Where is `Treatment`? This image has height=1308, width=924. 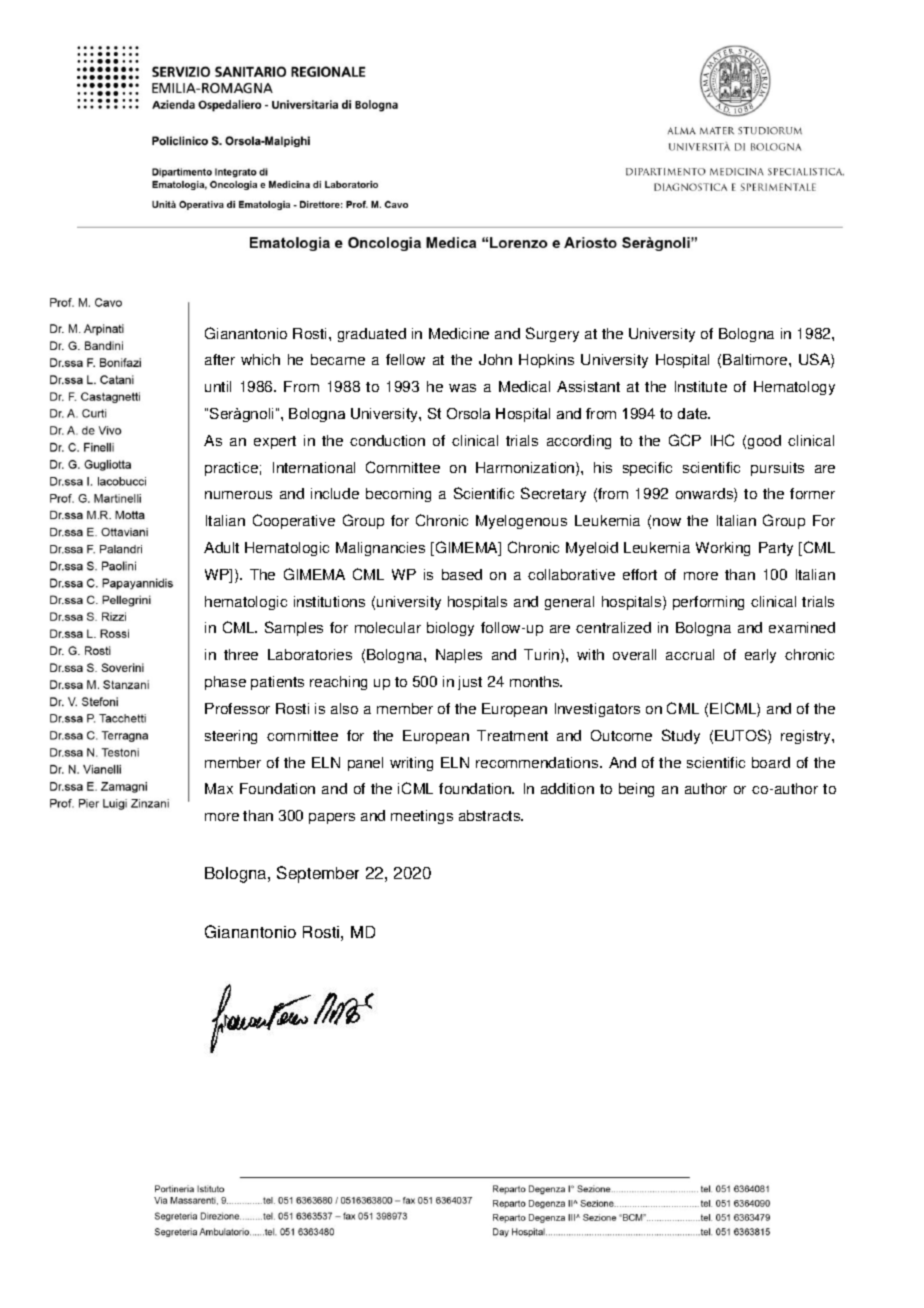
Treatment is located at coordinates (512, 735).
